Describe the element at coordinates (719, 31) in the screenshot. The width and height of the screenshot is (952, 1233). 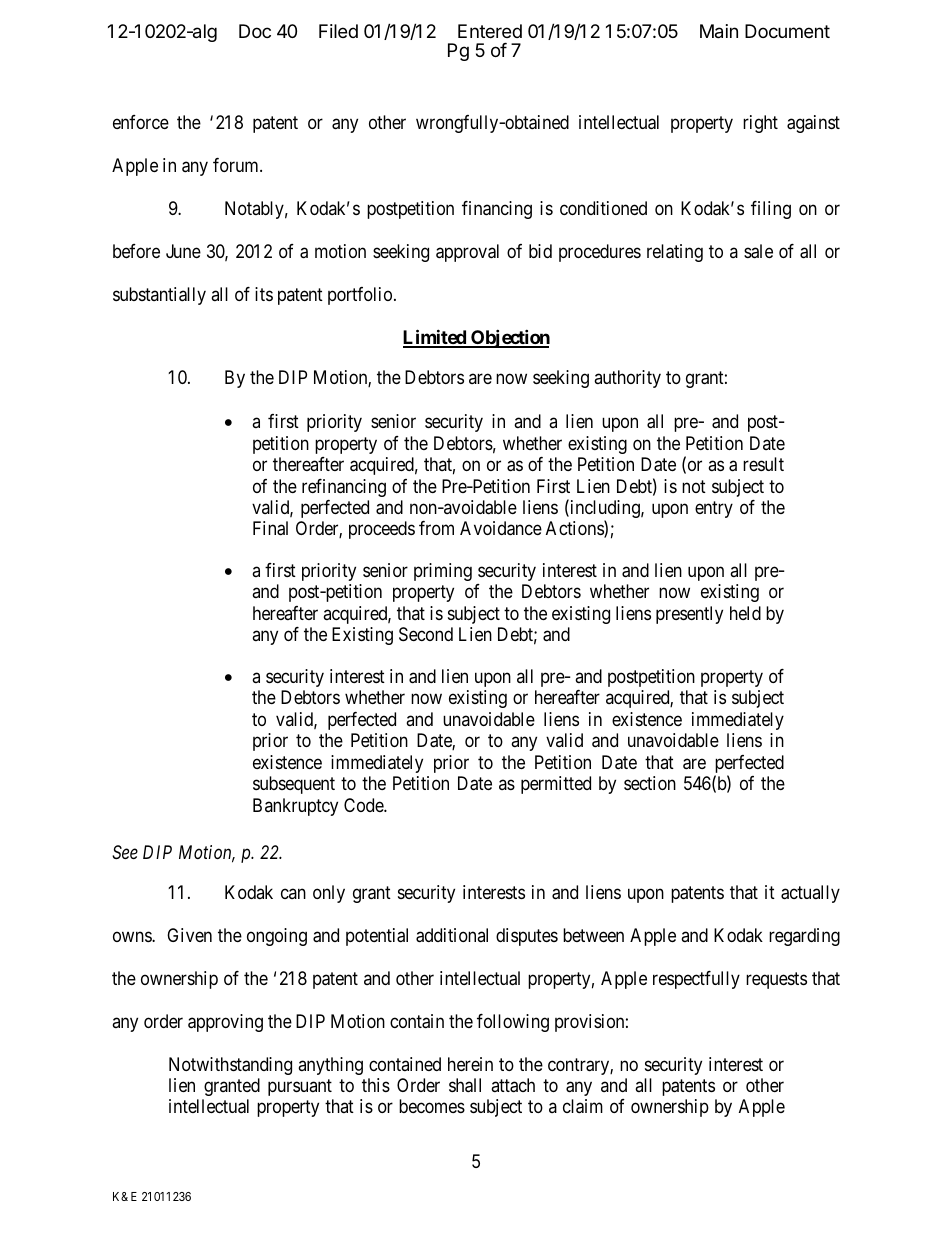
I see `Main` at that location.
